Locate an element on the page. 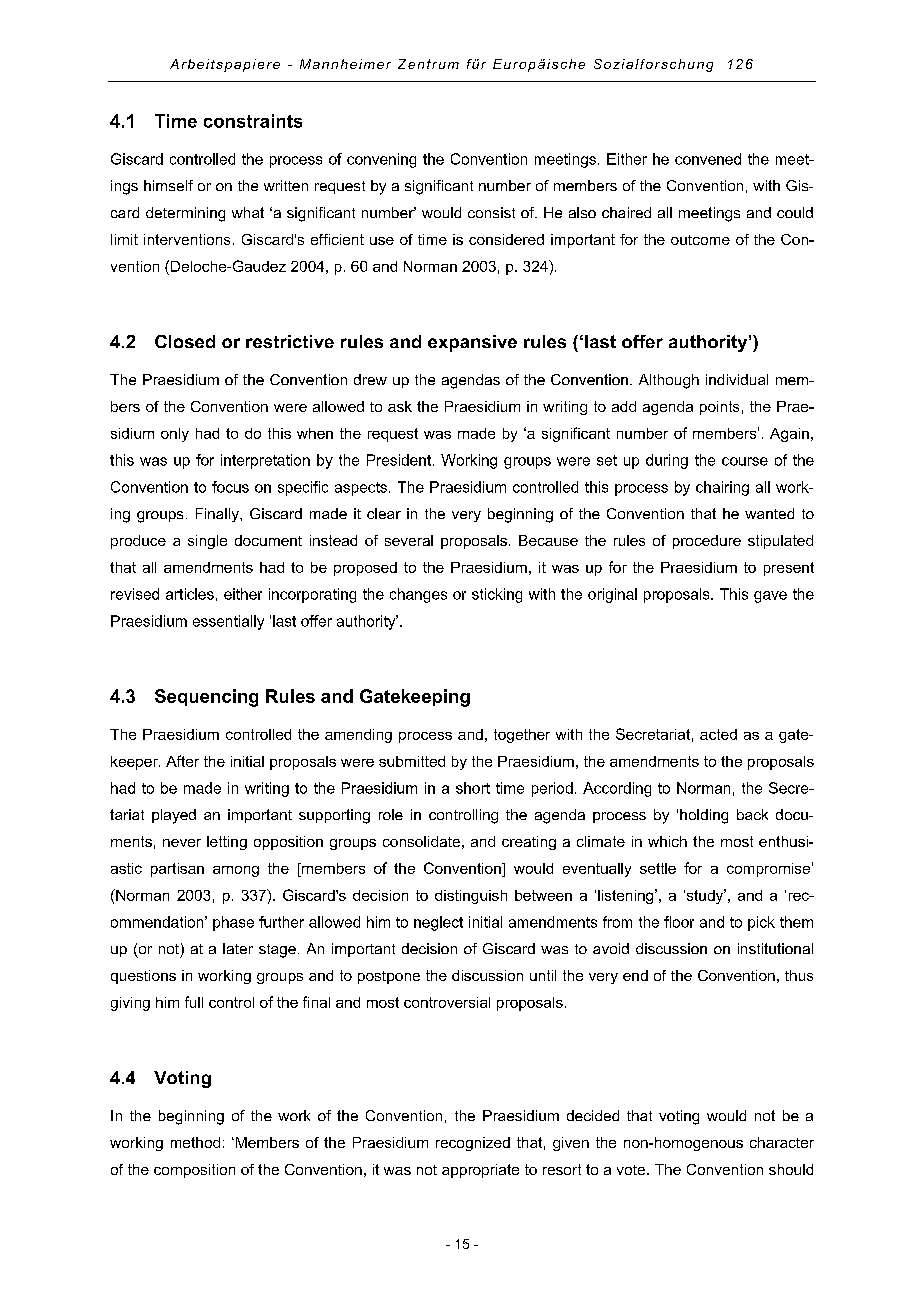  gave is located at coordinates (770, 597).
